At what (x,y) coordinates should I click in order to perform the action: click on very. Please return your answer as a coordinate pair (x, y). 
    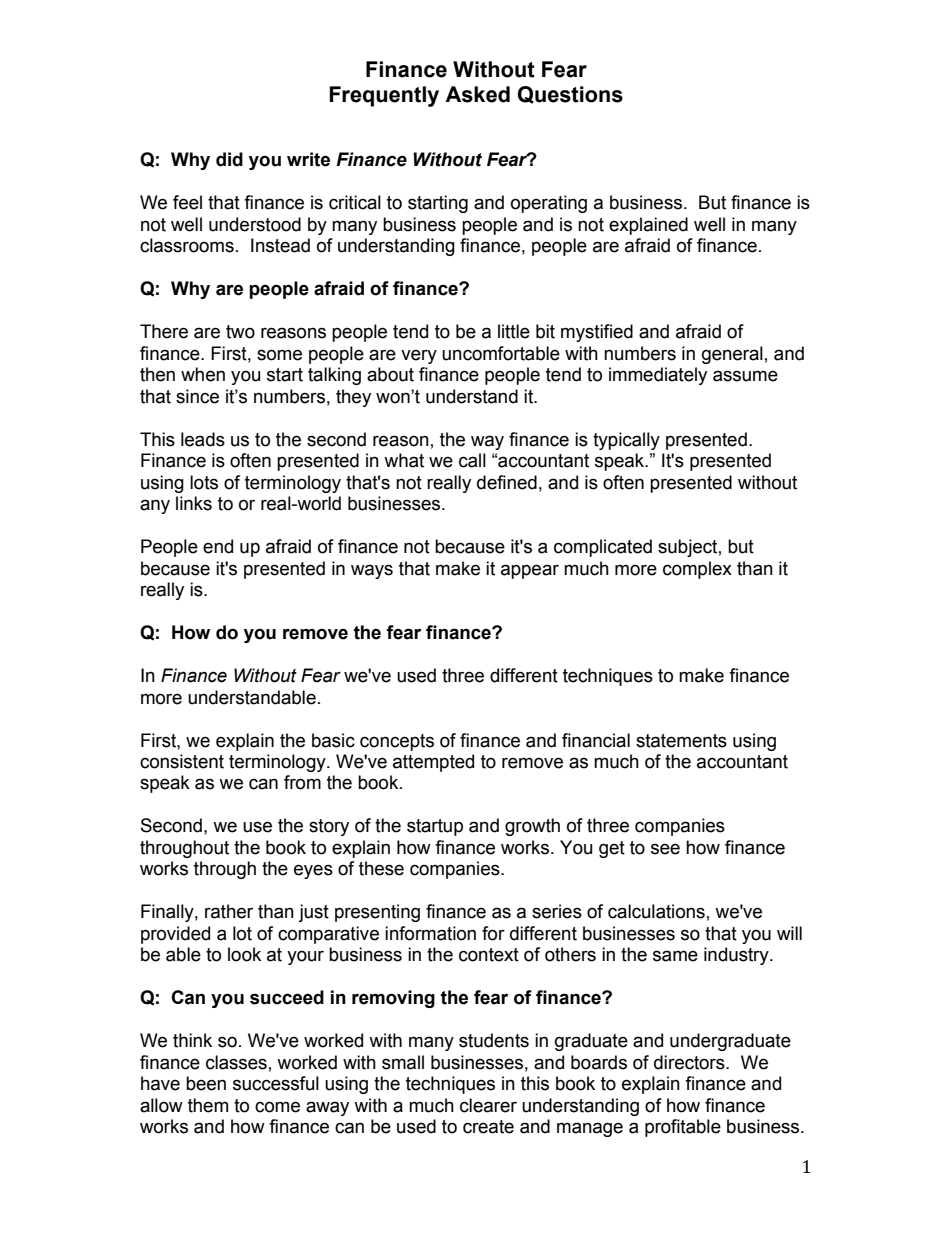
    Looking at the image, I should click on (419, 356).
